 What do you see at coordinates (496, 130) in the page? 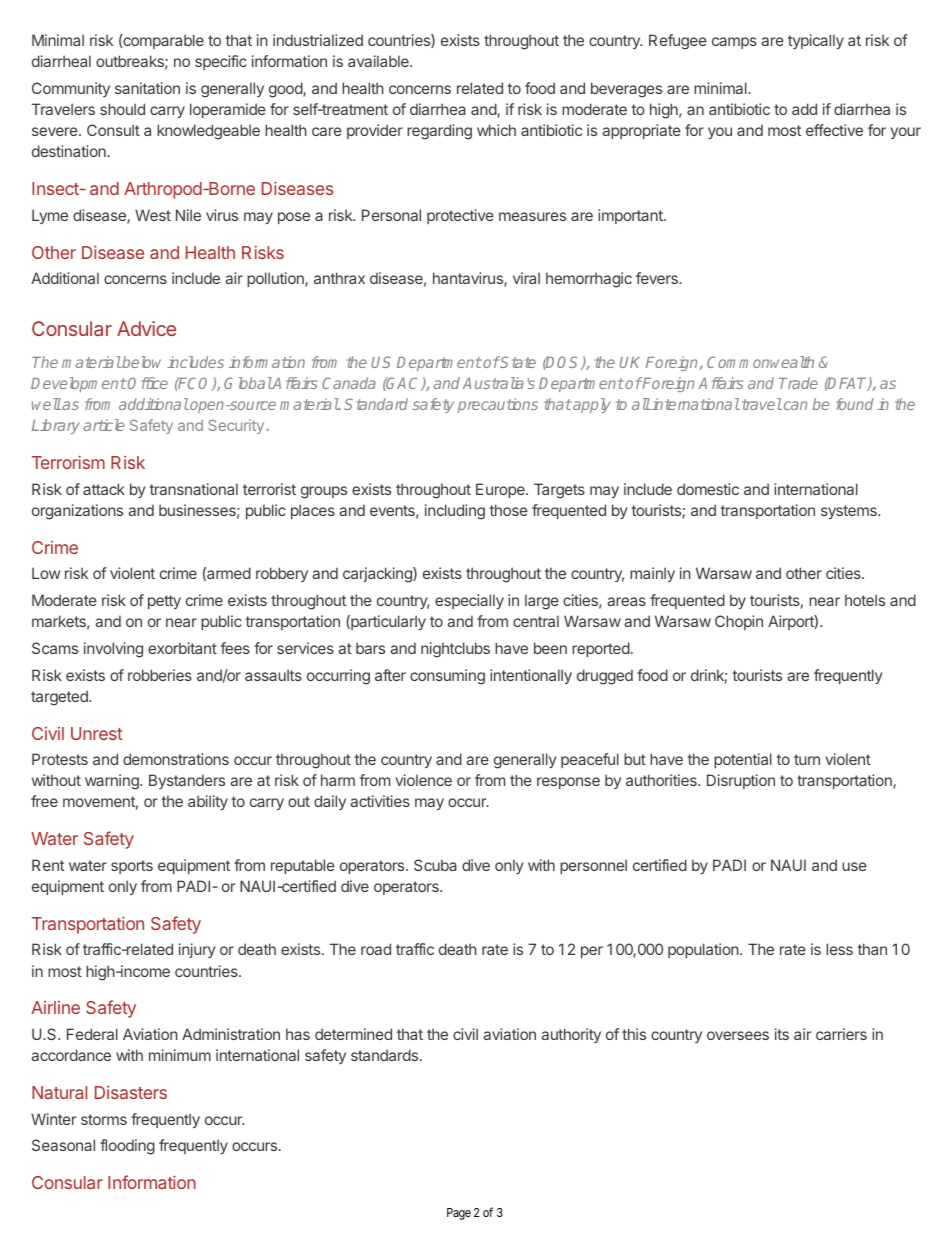
I see `which` at bounding box center [496, 130].
